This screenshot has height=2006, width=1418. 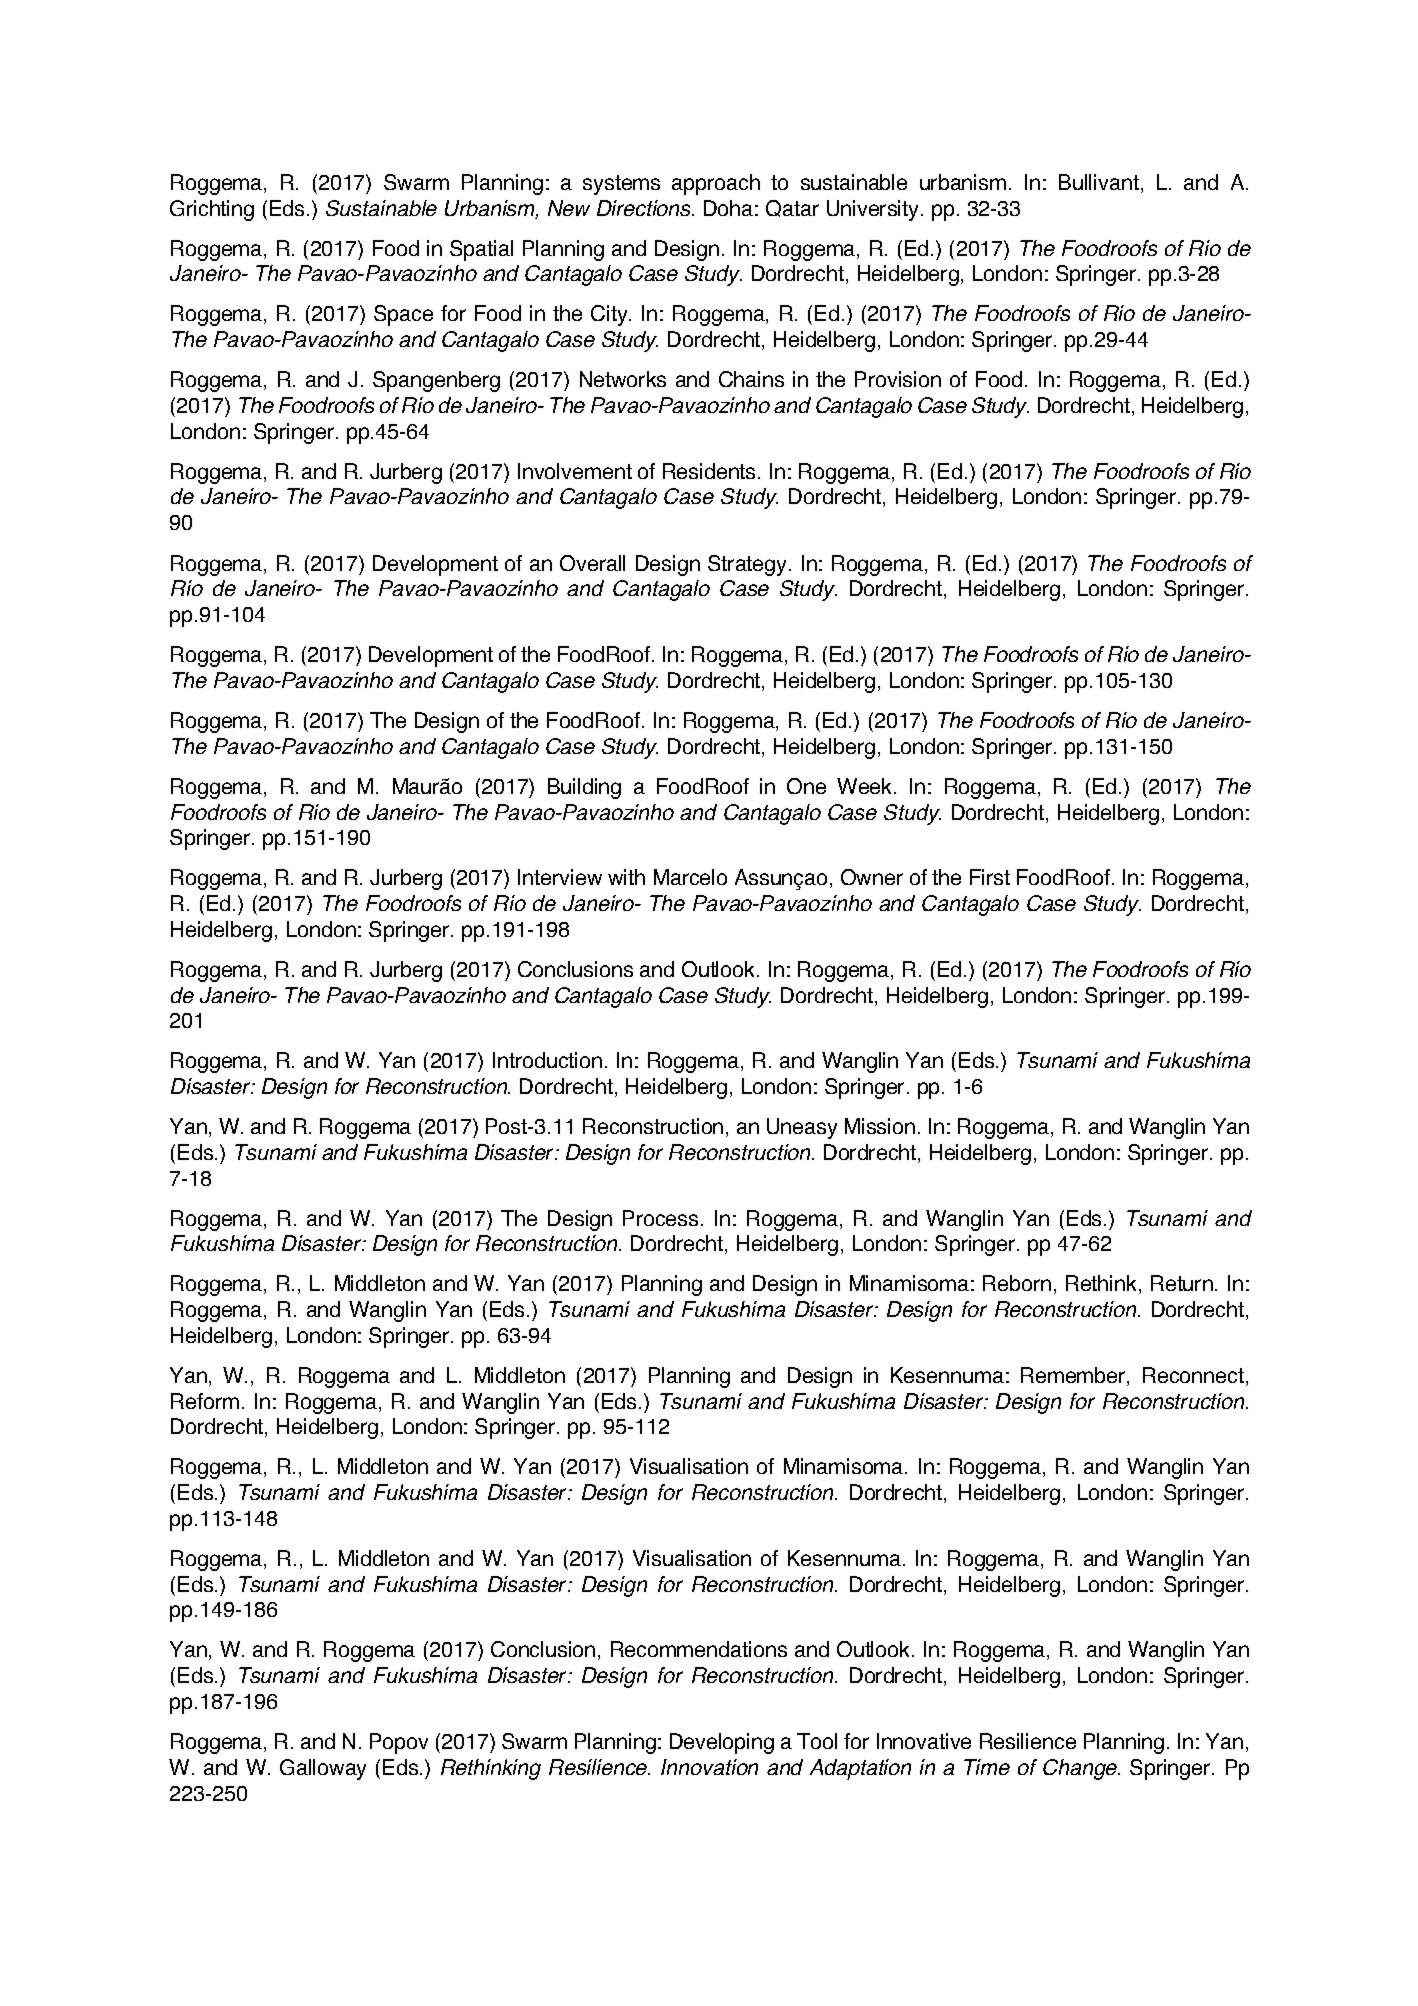 I want to click on Process, so click(x=660, y=1218).
